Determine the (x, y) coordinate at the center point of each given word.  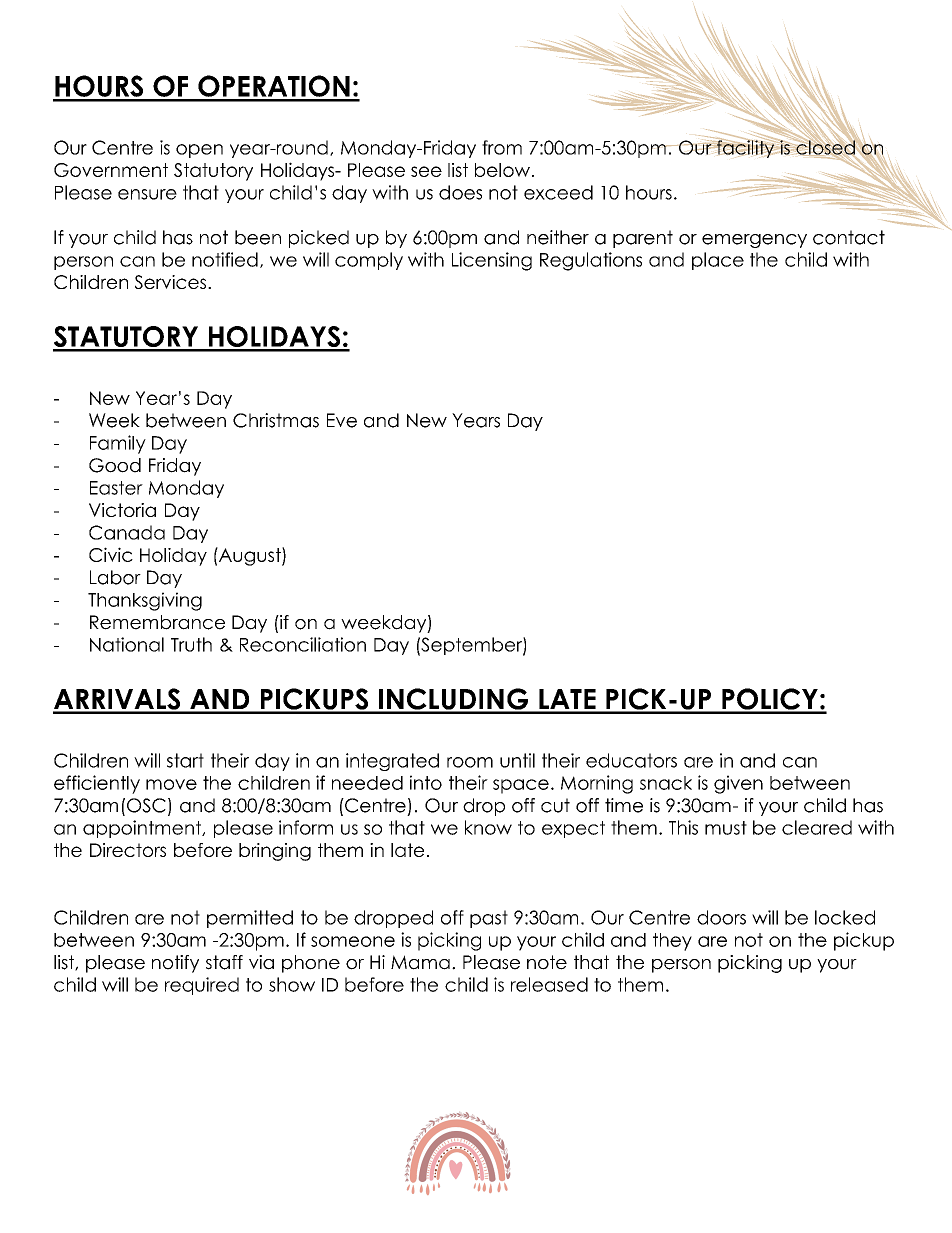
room (470, 762)
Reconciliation (303, 644)
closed (825, 147)
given (738, 784)
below (502, 170)
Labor (115, 577)
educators (631, 760)
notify (175, 964)
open (199, 151)
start (185, 760)
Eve (342, 420)
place (718, 261)
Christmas (276, 420)
